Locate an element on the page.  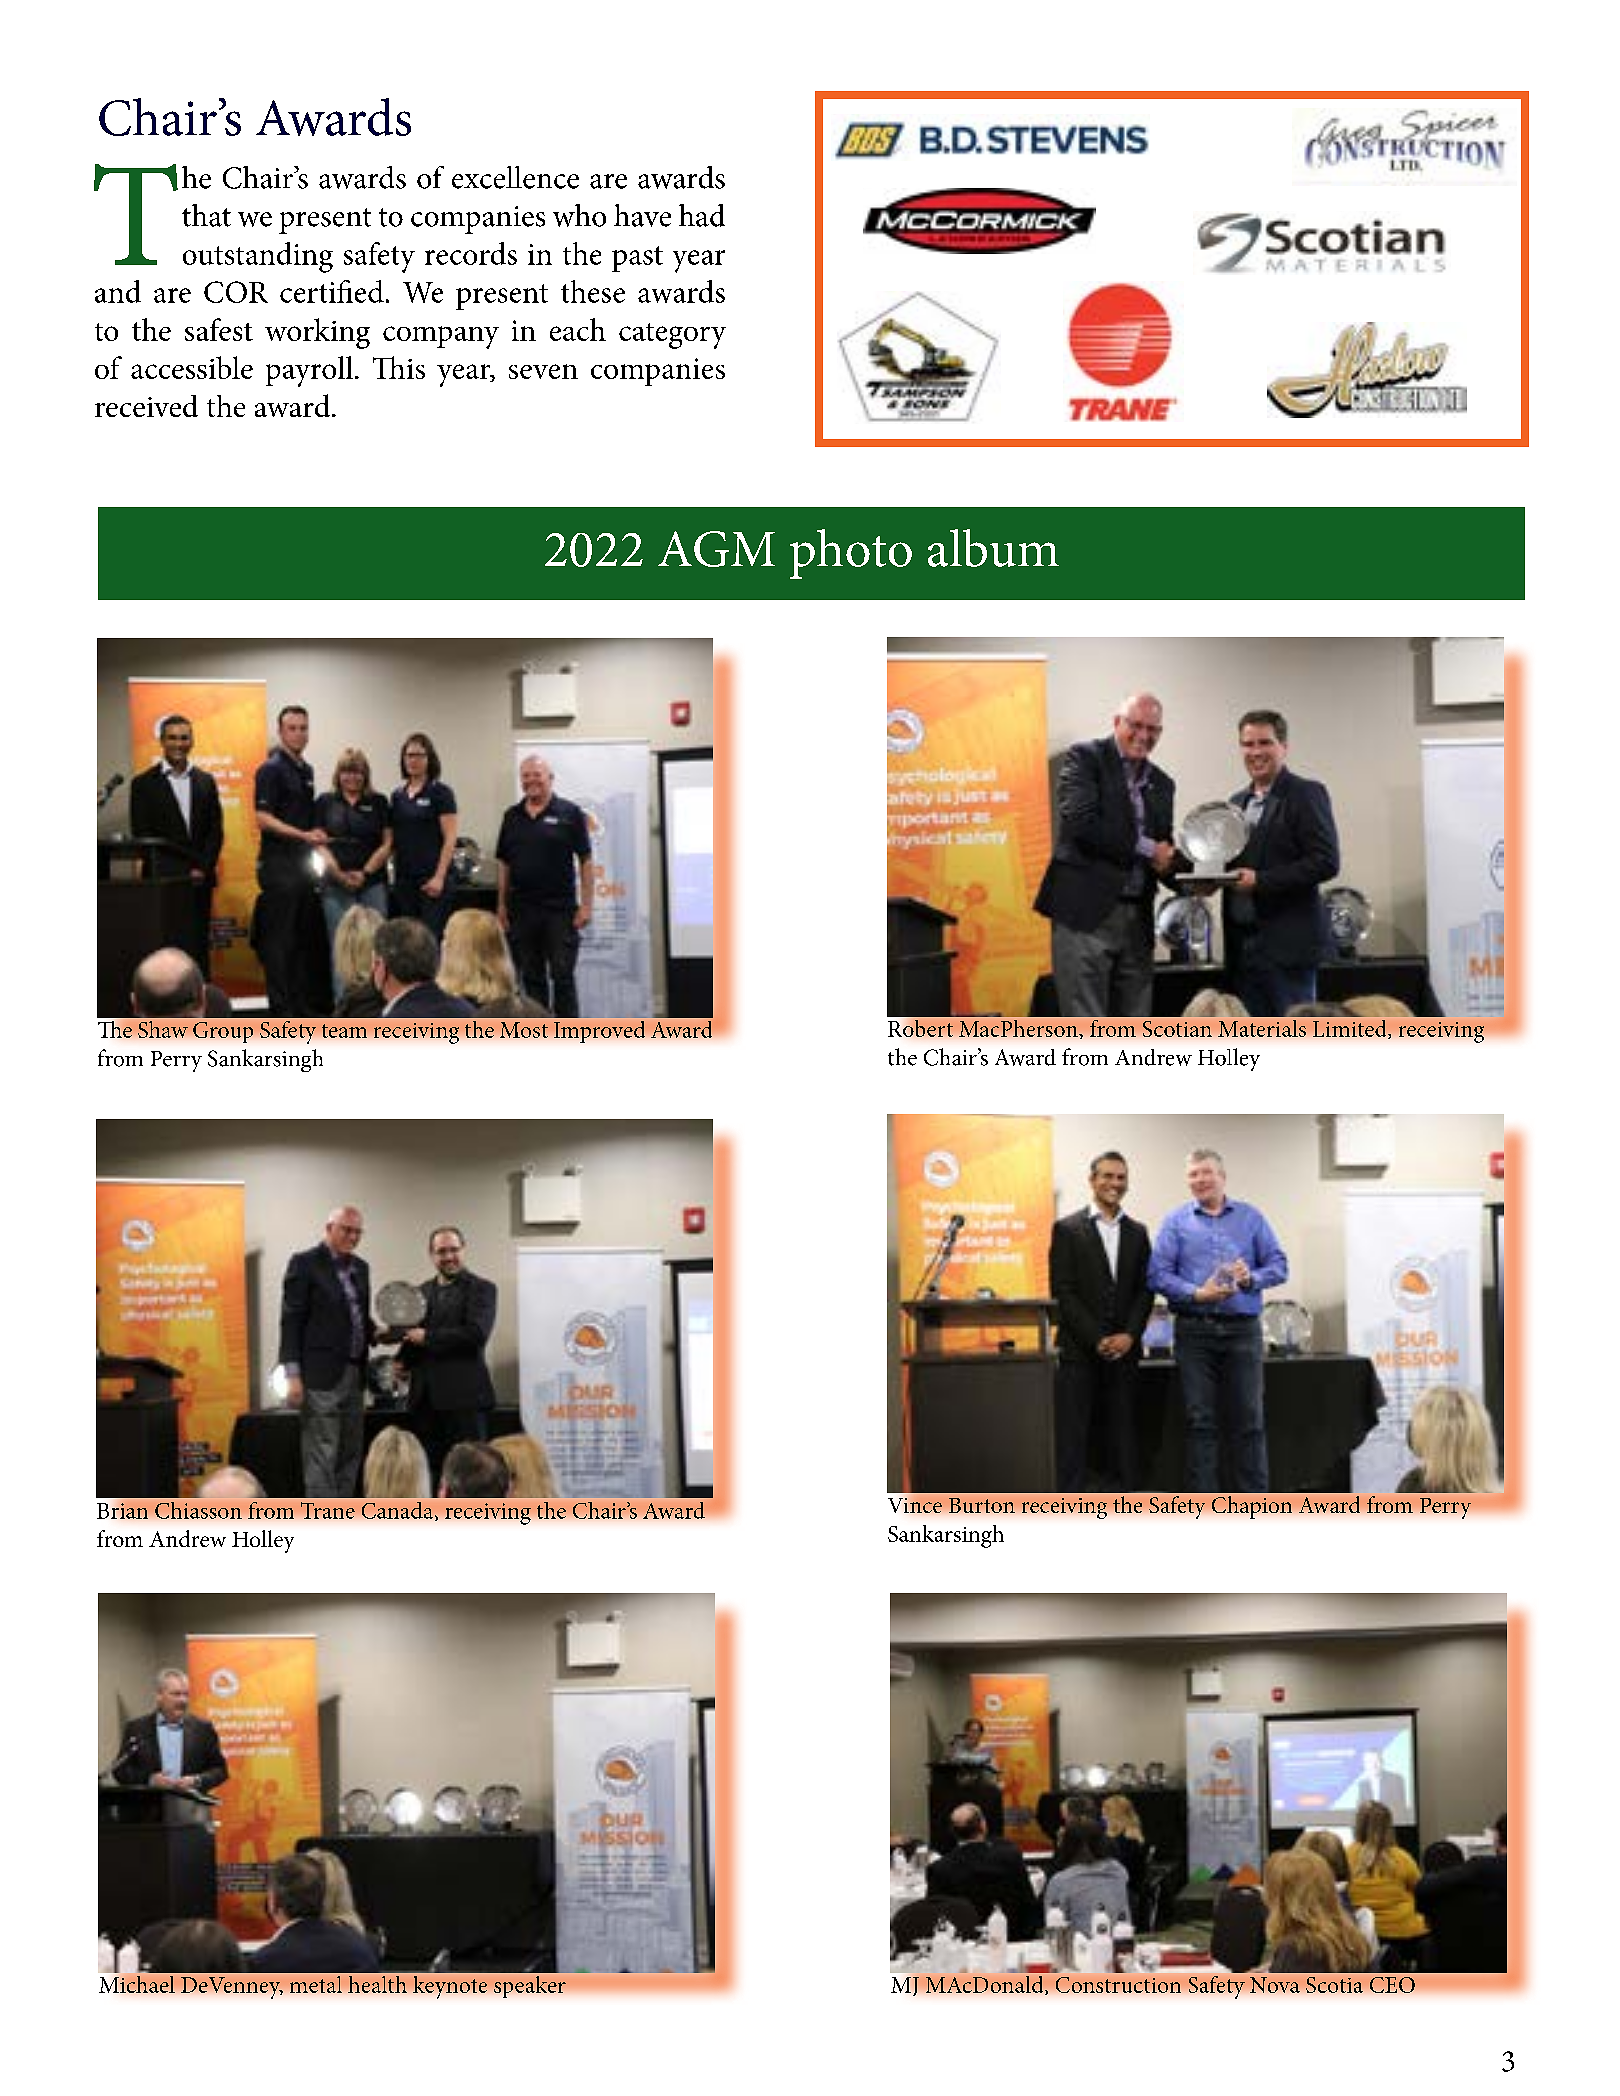
outstanding is located at coordinates (258, 257).
